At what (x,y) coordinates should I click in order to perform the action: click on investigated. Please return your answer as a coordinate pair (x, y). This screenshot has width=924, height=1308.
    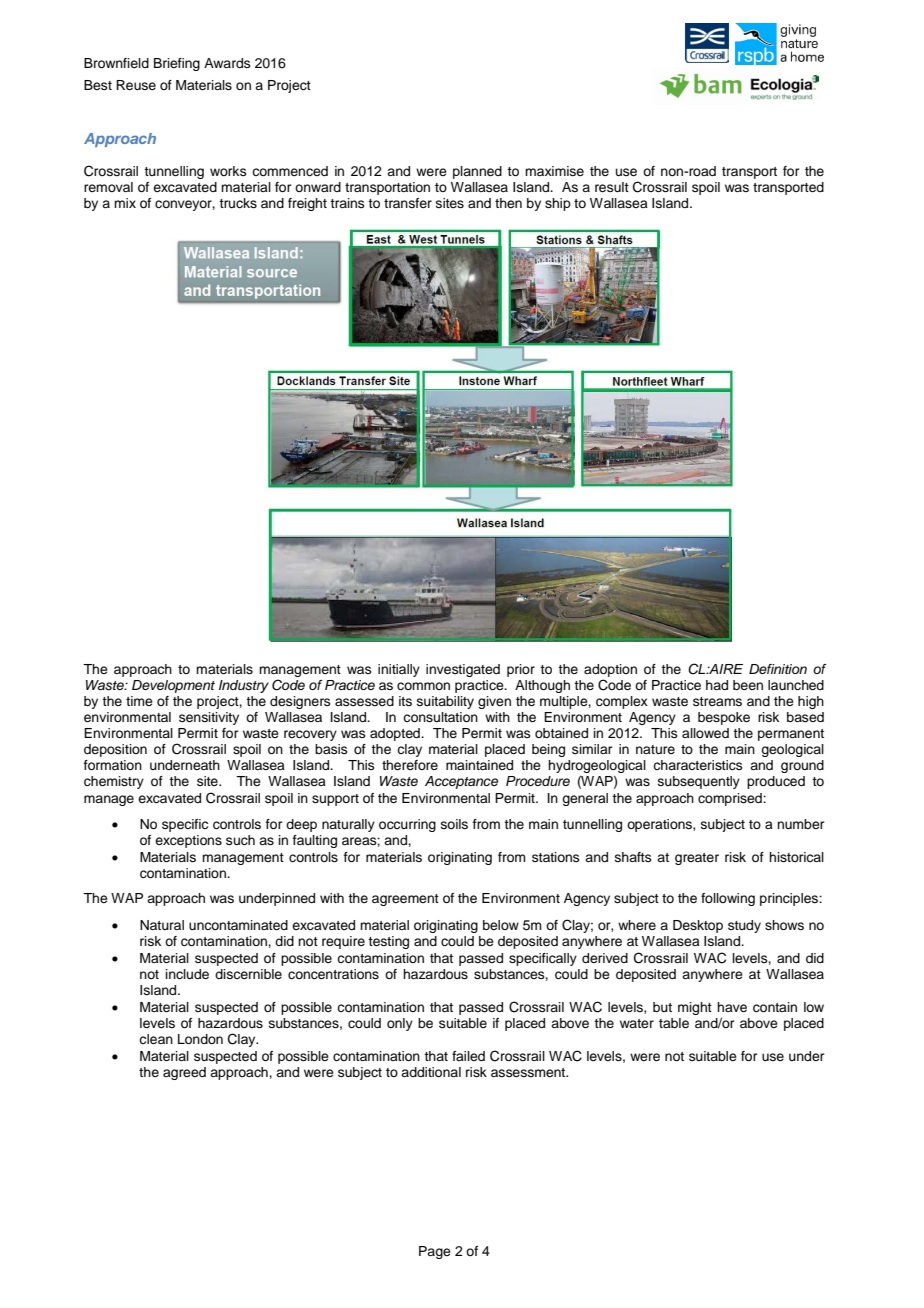
    Looking at the image, I should click on (463, 670).
